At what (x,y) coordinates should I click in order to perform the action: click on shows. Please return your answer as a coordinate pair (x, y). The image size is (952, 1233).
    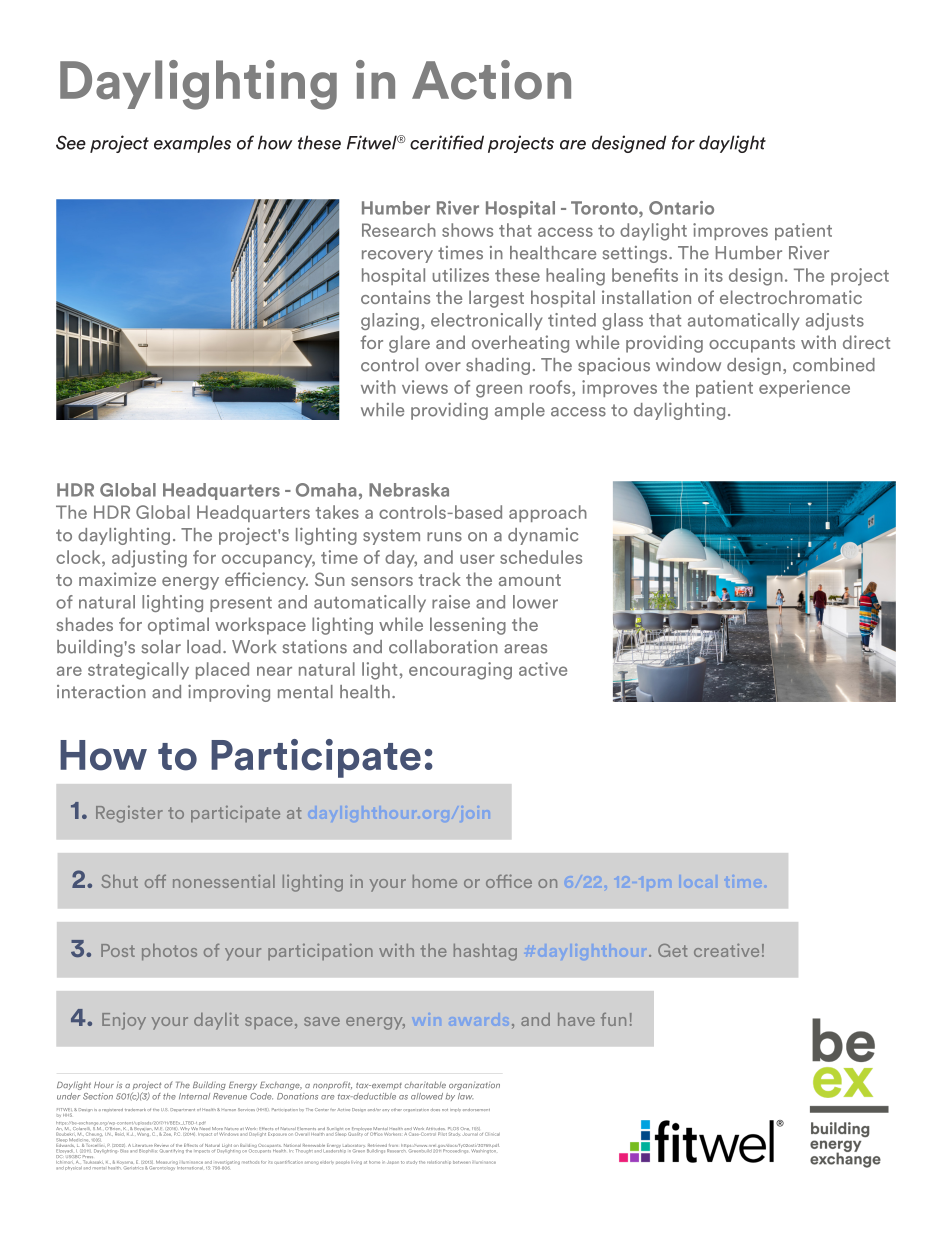
    Looking at the image, I should click on (467, 230).
